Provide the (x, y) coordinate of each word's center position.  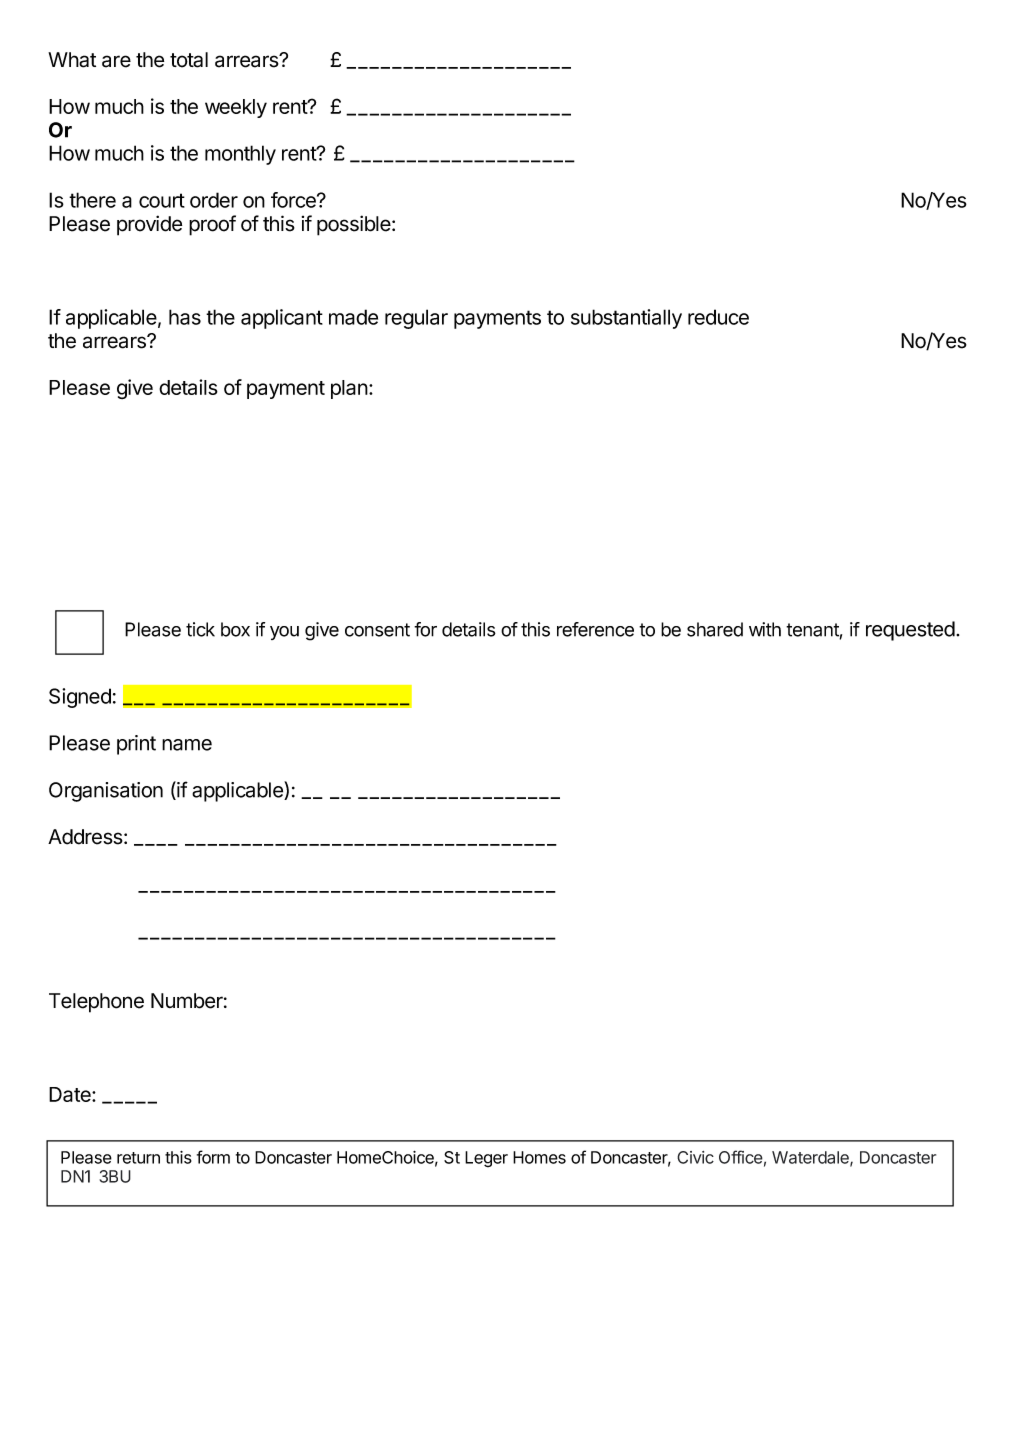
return (138, 1158)
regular (416, 319)
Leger (486, 1159)
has (185, 317)
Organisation (106, 792)
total (189, 60)
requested (910, 631)
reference (595, 629)
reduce (718, 317)
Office (741, 1157)
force (294, 200)
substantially (626, 319)
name (187, 745)
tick (200, 629)
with (765, 629)
